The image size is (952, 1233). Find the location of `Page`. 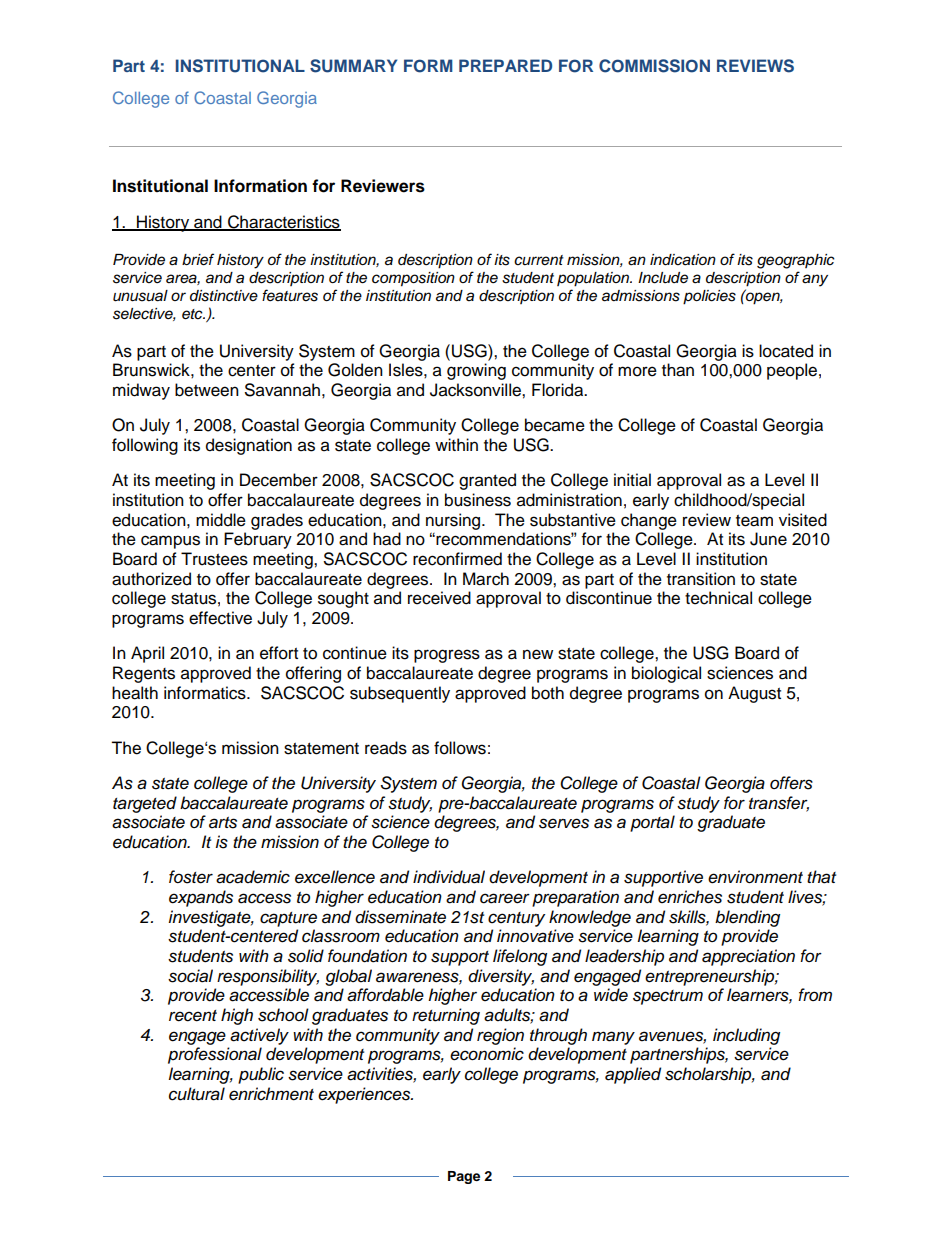

Page is located at coordinates (464, 1177).
